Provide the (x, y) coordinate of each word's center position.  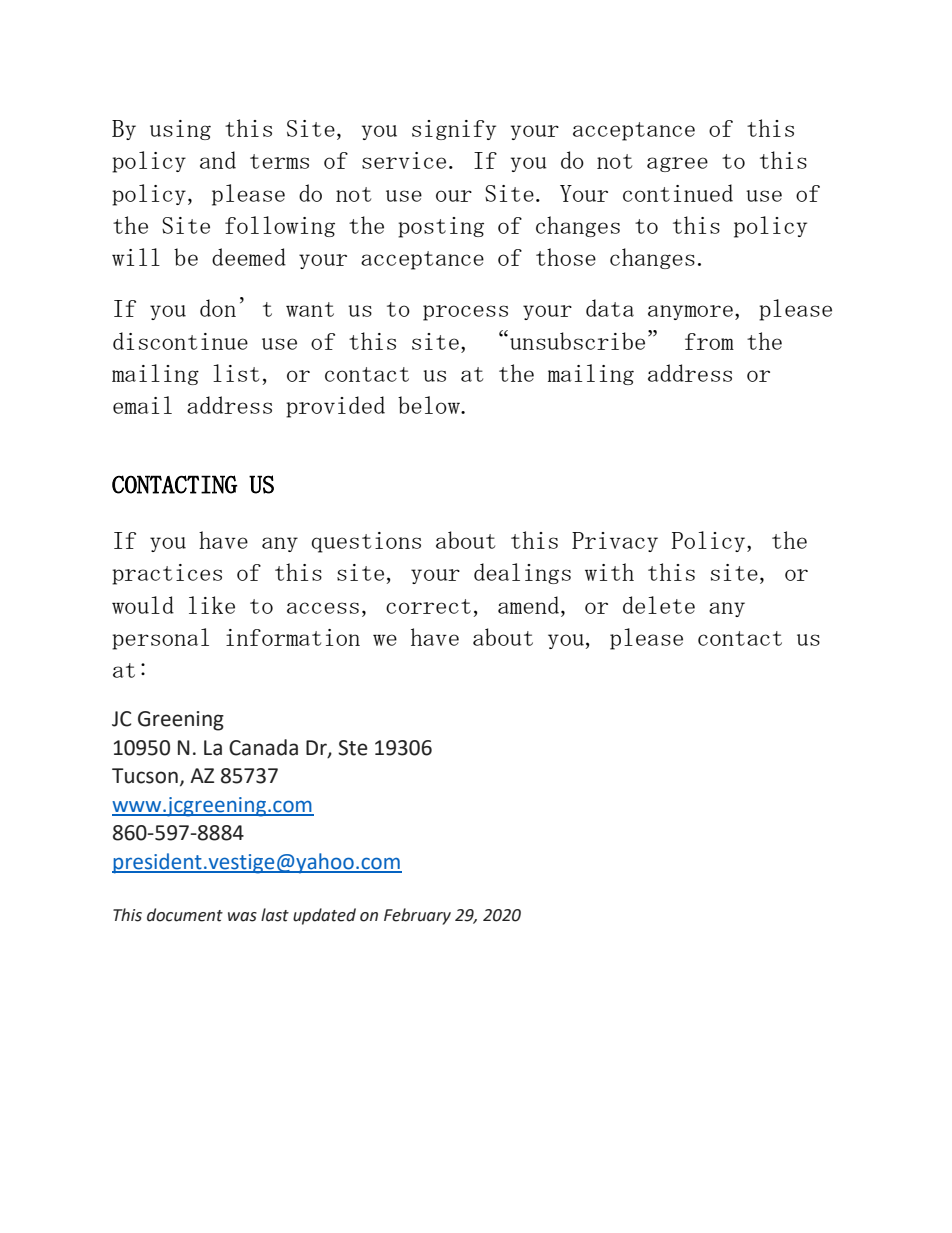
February (417, 916)
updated (324, 916)
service (404, 160)
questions (366, 542)
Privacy (615, 542)
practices (167, 574)
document (185, 915)
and (218, 160)
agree (677, 164)
